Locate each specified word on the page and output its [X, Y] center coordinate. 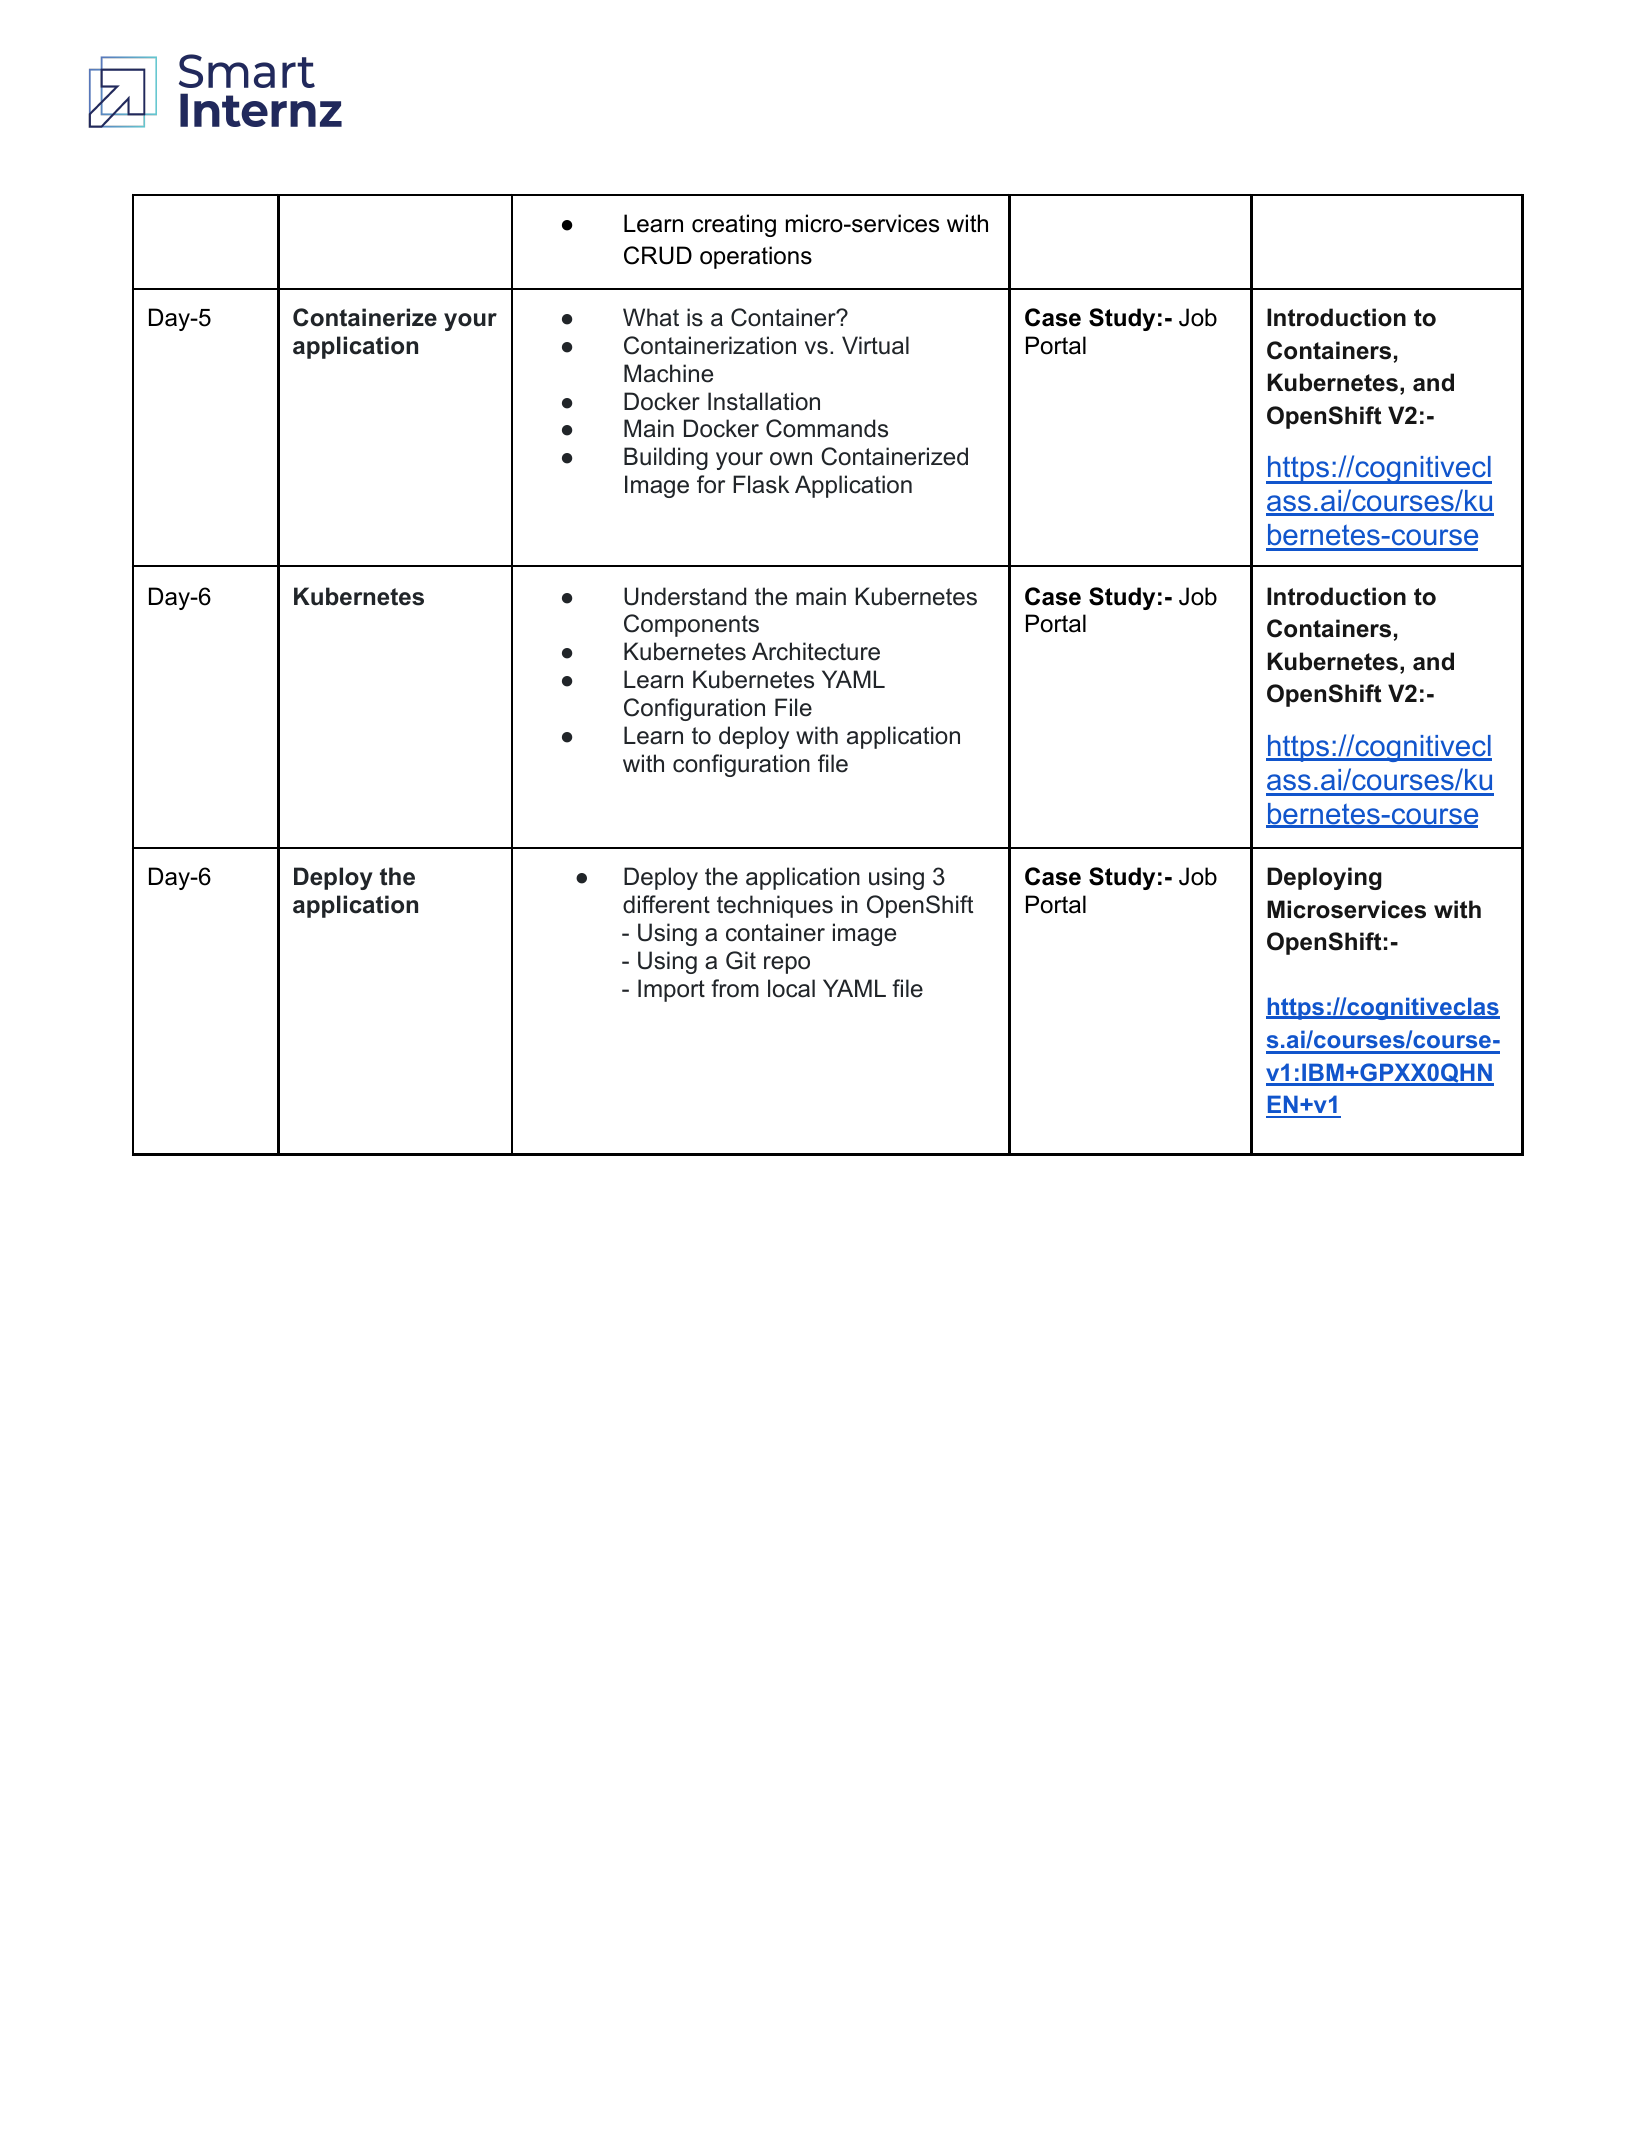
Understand [685, 596]
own [791, 459]
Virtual [875, 345]
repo [787, 965]
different [666, 904]
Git [741, 960]
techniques [775, 906]
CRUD [658, 255]
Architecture [816, 651]
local [791, 988]
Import [671, 990]
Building [666, 458]
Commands [827, 428]
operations [756, 257]
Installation [764, 401]
